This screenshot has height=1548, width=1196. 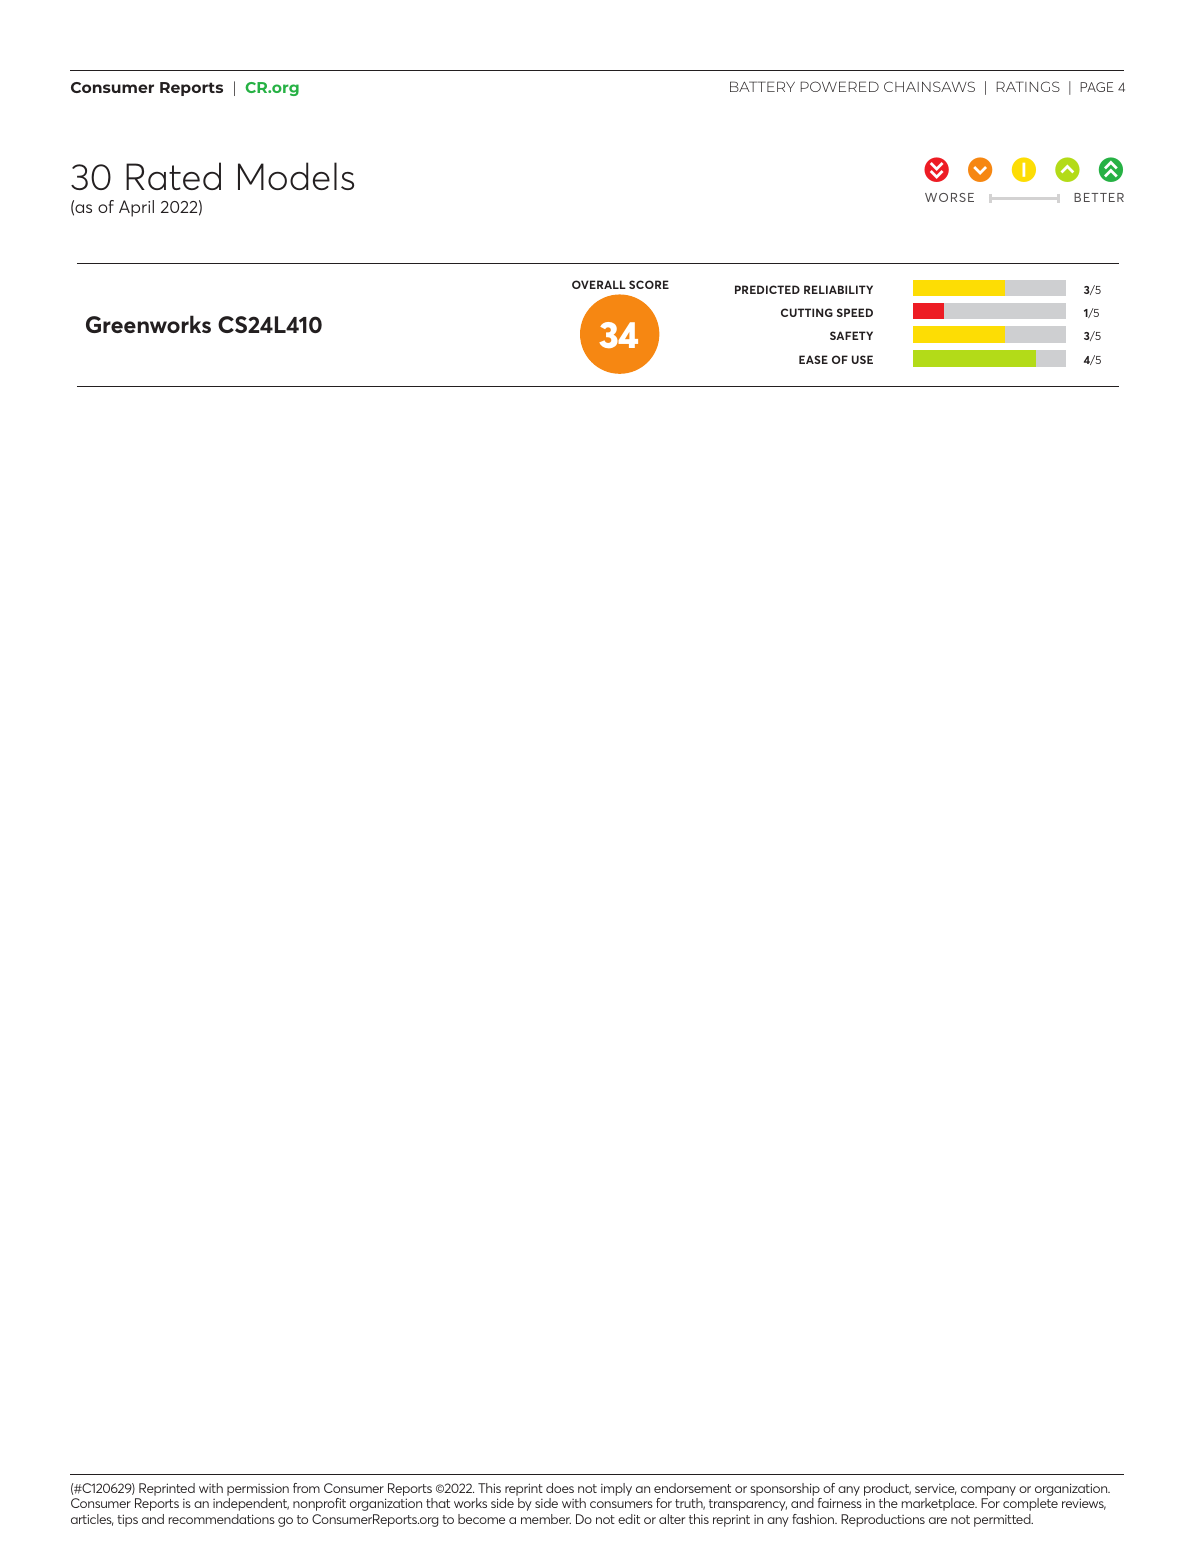 I want to click on OVERALL, so click(x=599, y=284).
